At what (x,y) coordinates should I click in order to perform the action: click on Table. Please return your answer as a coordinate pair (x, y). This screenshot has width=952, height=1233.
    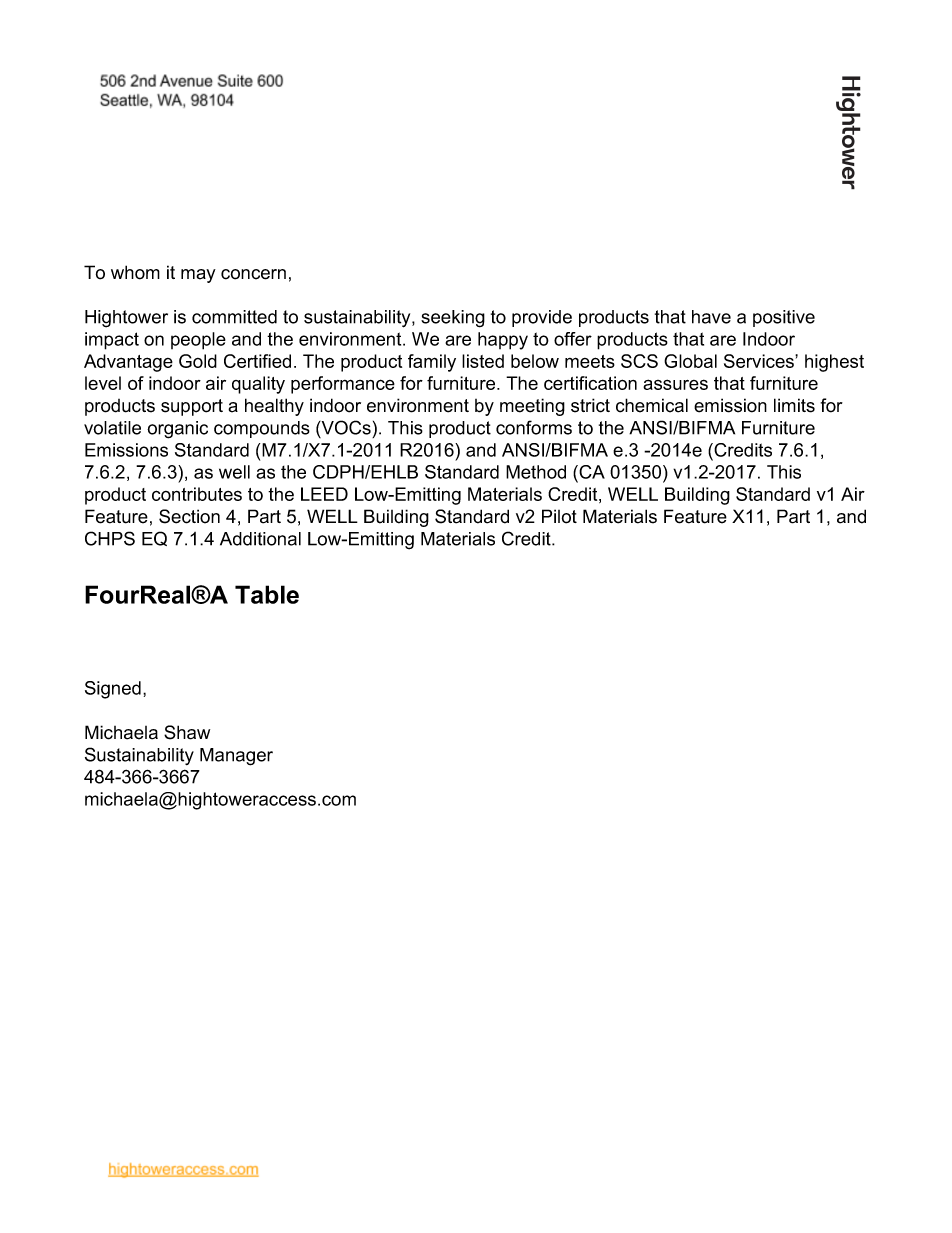
    Looking at the image, I should click on (267, 594).
